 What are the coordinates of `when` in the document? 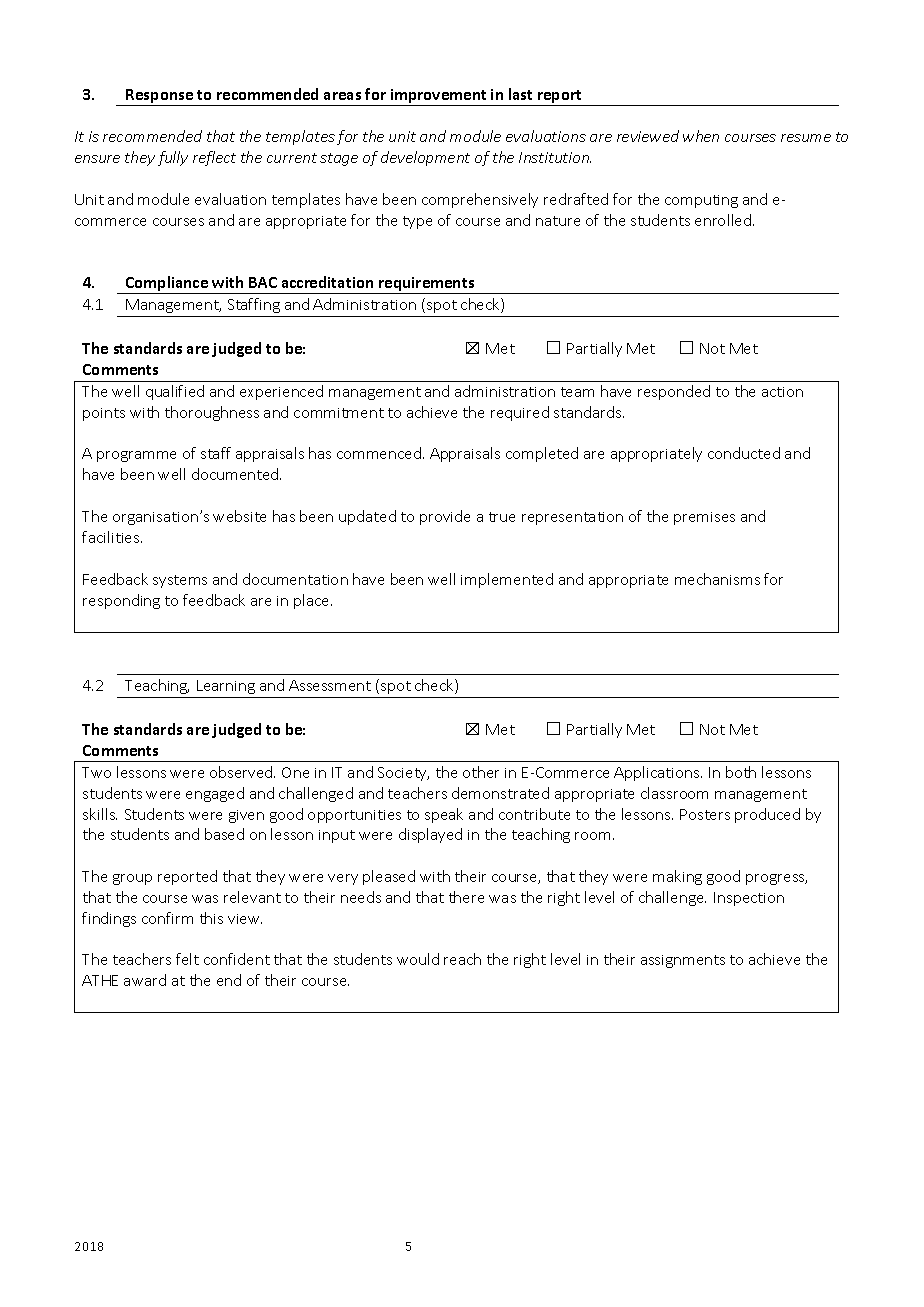 It's located at (701, 136).
